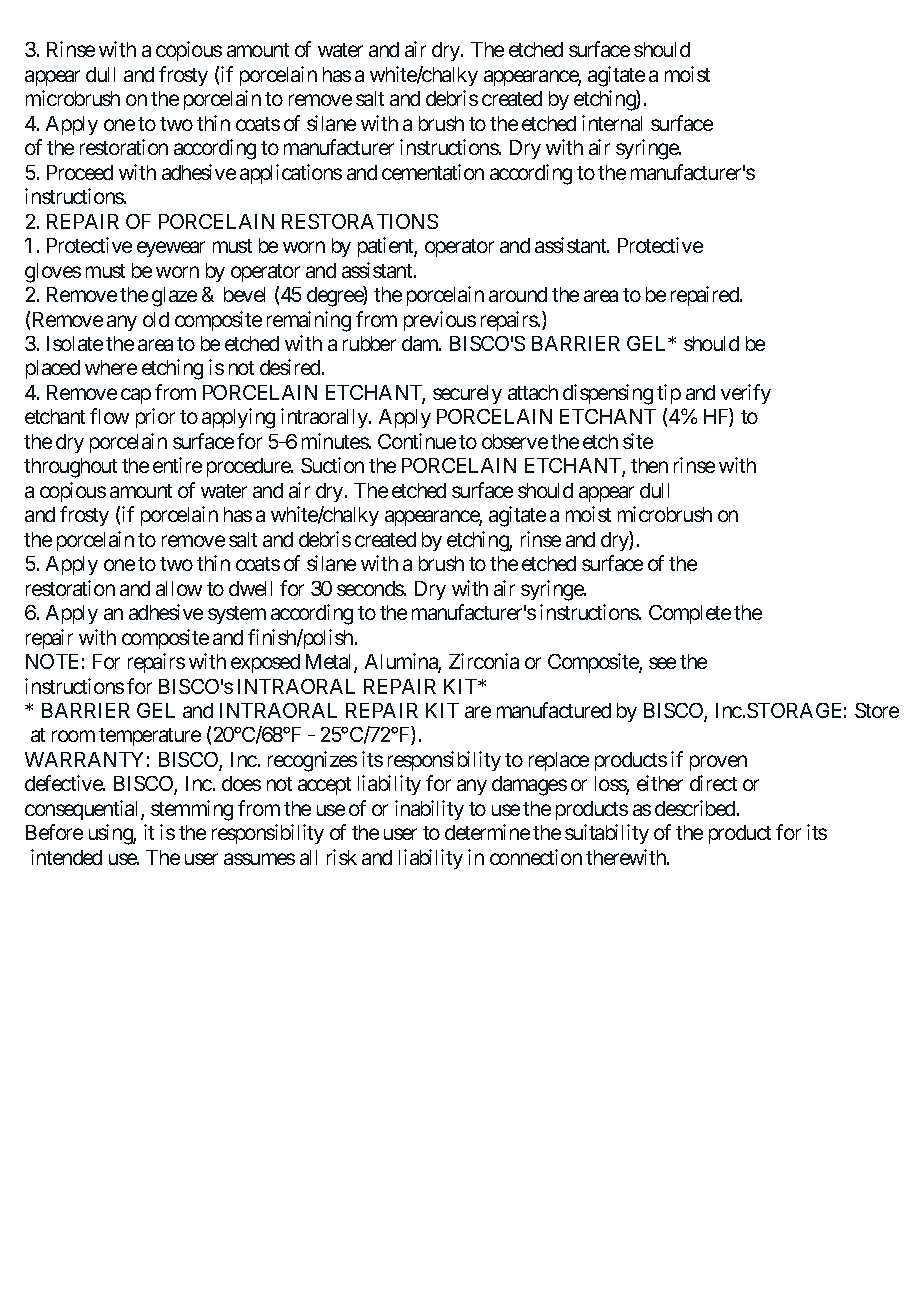 This screenshot has width=924, height=1308. I want to click on where, so click(111, 367).
